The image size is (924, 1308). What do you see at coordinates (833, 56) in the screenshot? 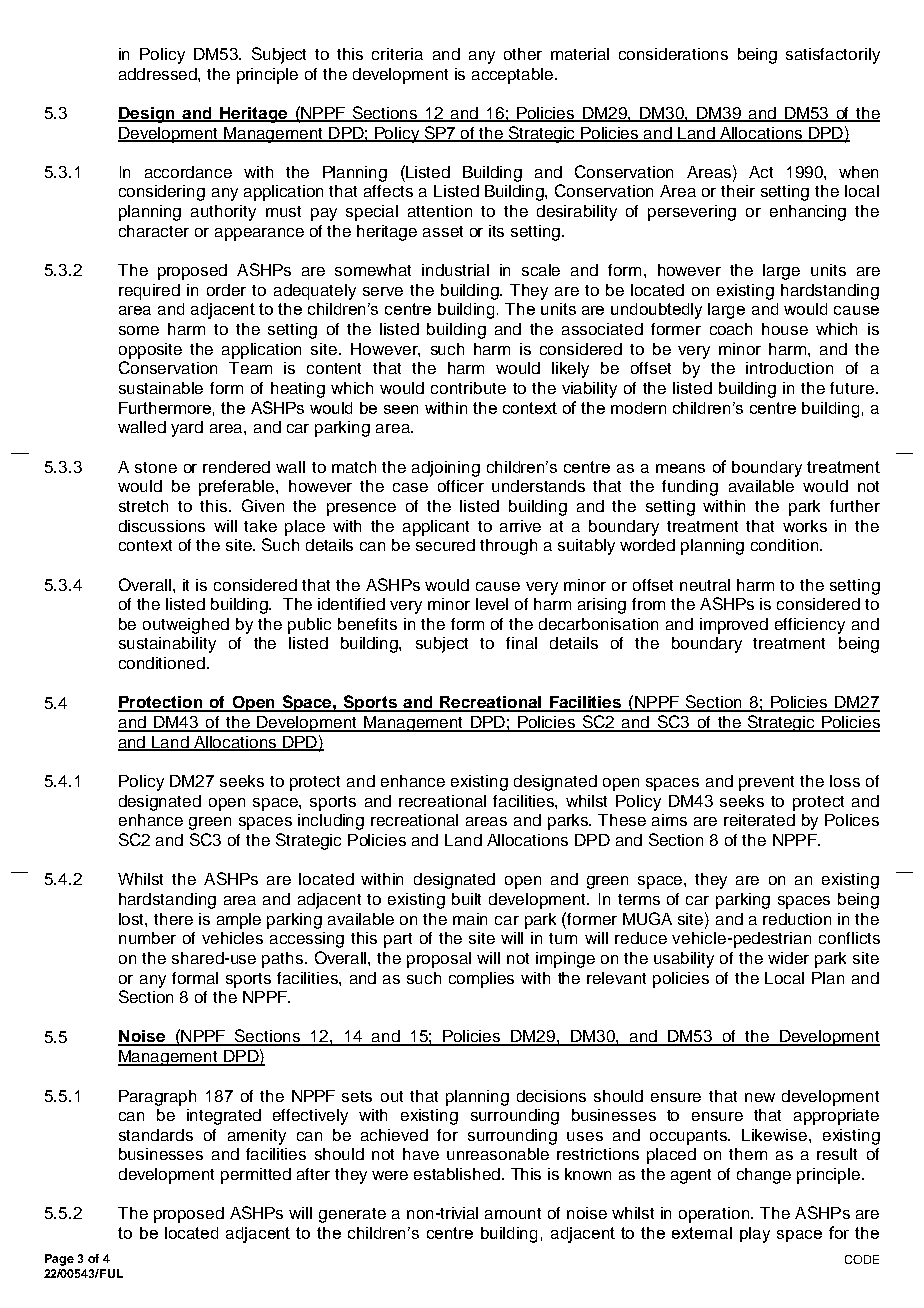
I see `satisfactorily` at bounding box center [833, 56].
